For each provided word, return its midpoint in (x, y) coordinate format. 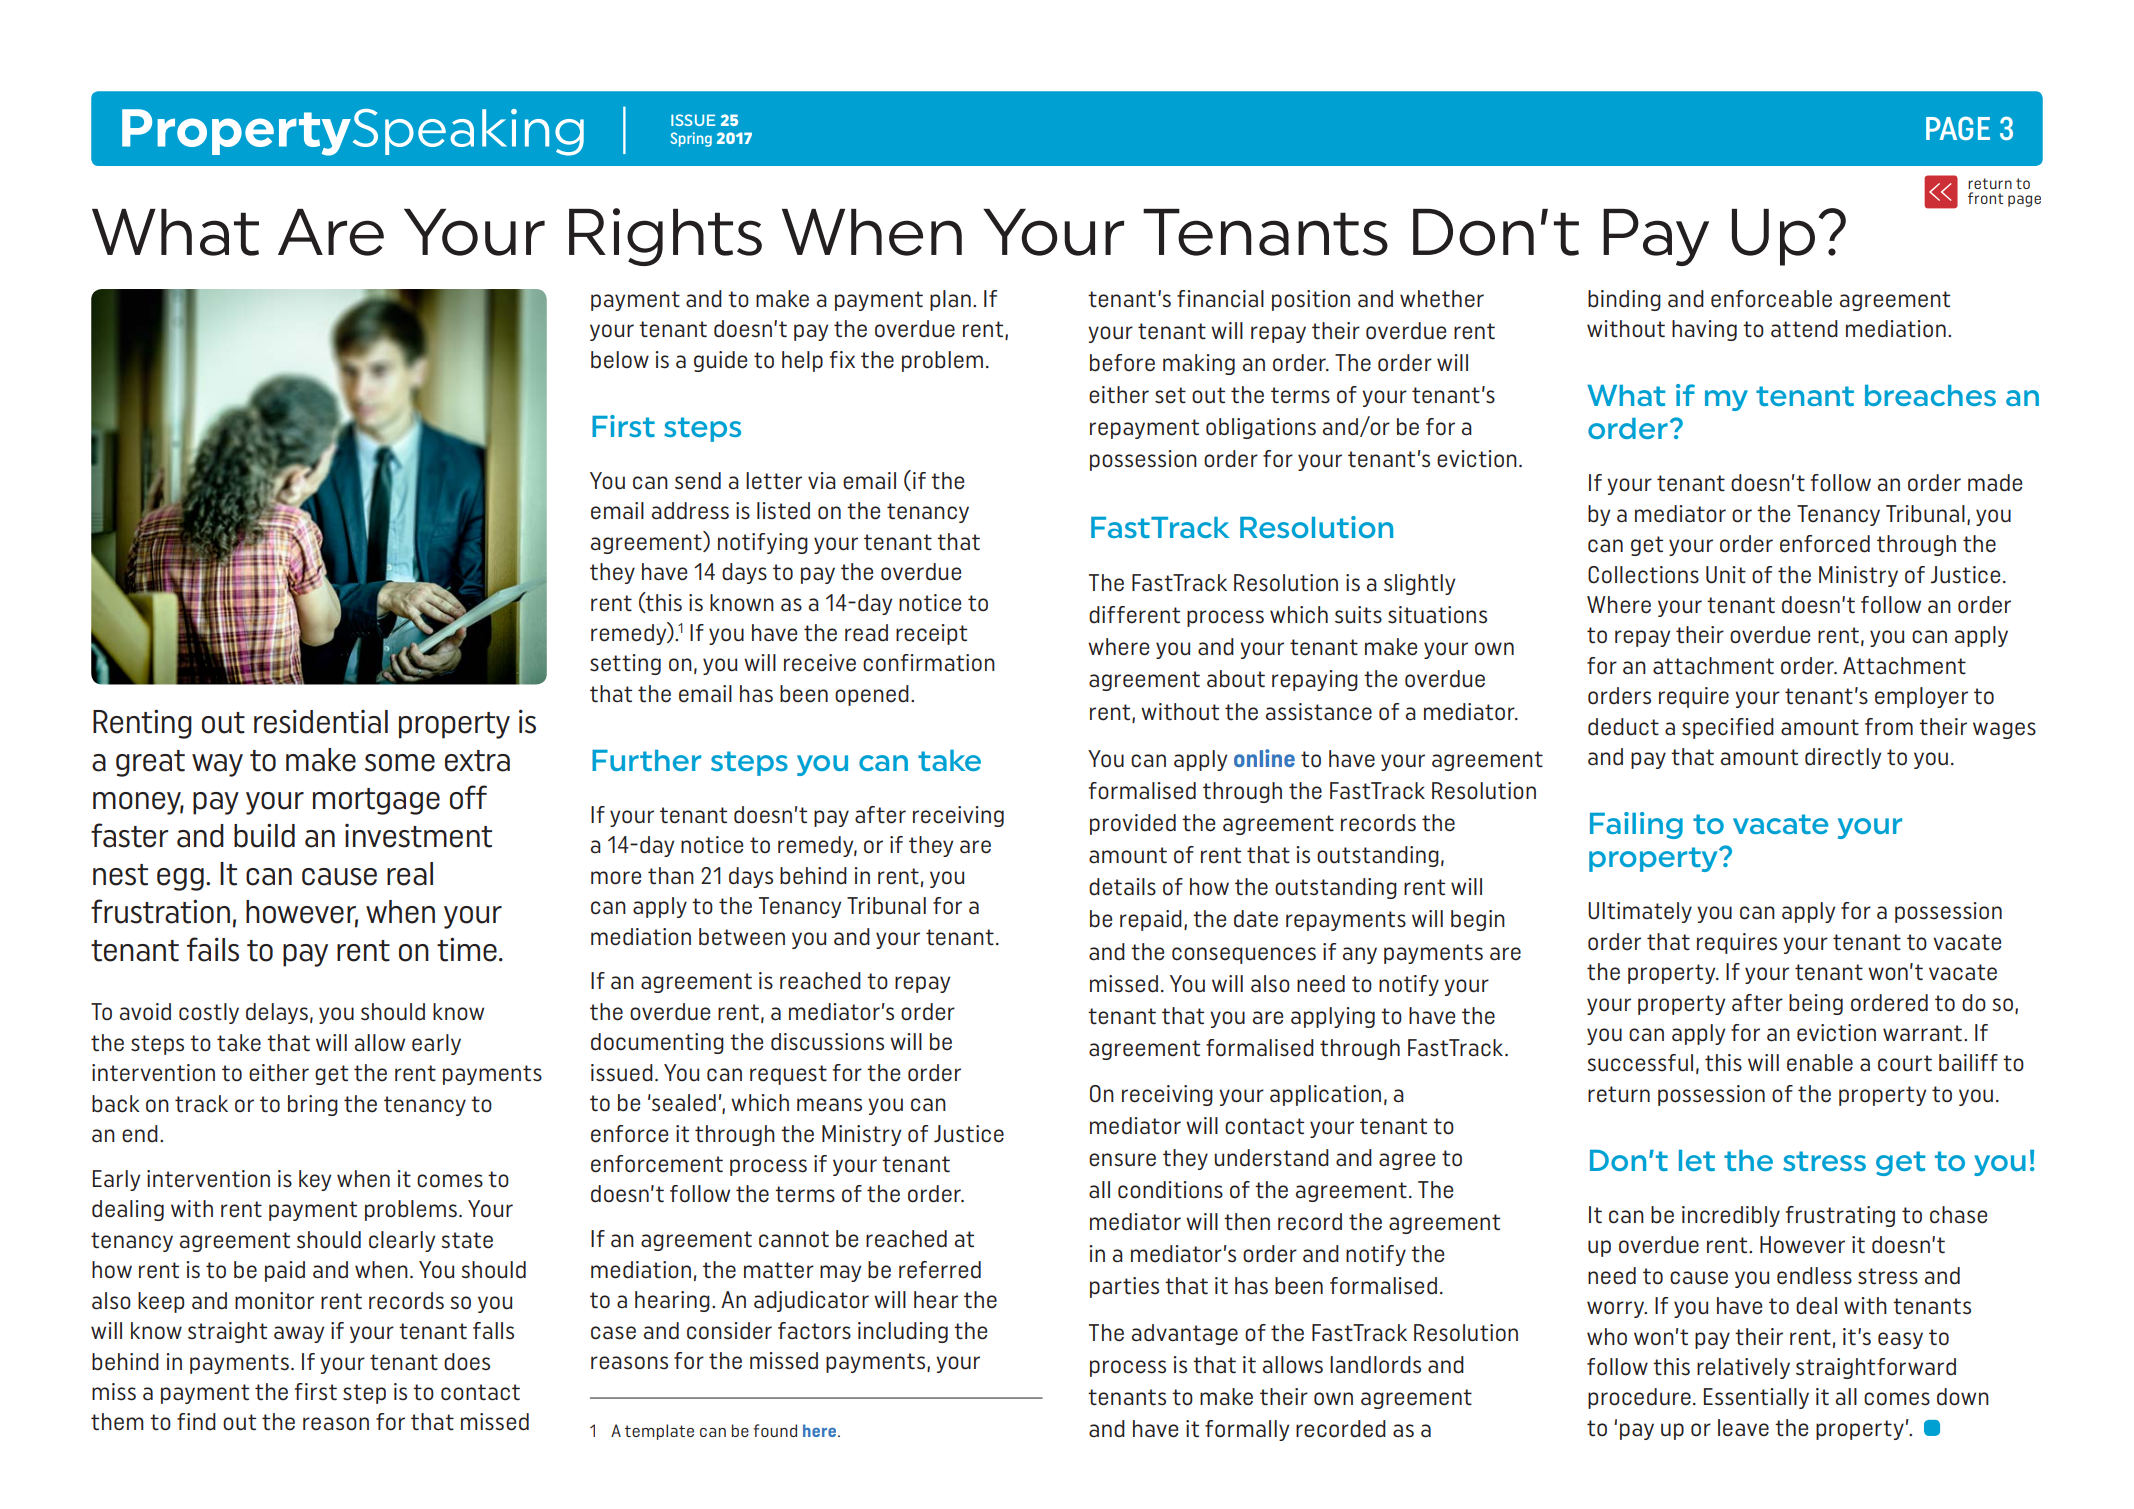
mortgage (376, 801)
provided (1133, 824)
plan (950, 300)
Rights (665, 237)
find (196, 1421)
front (1985, 198)
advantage (1185, 1334)
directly (1843, 758)
